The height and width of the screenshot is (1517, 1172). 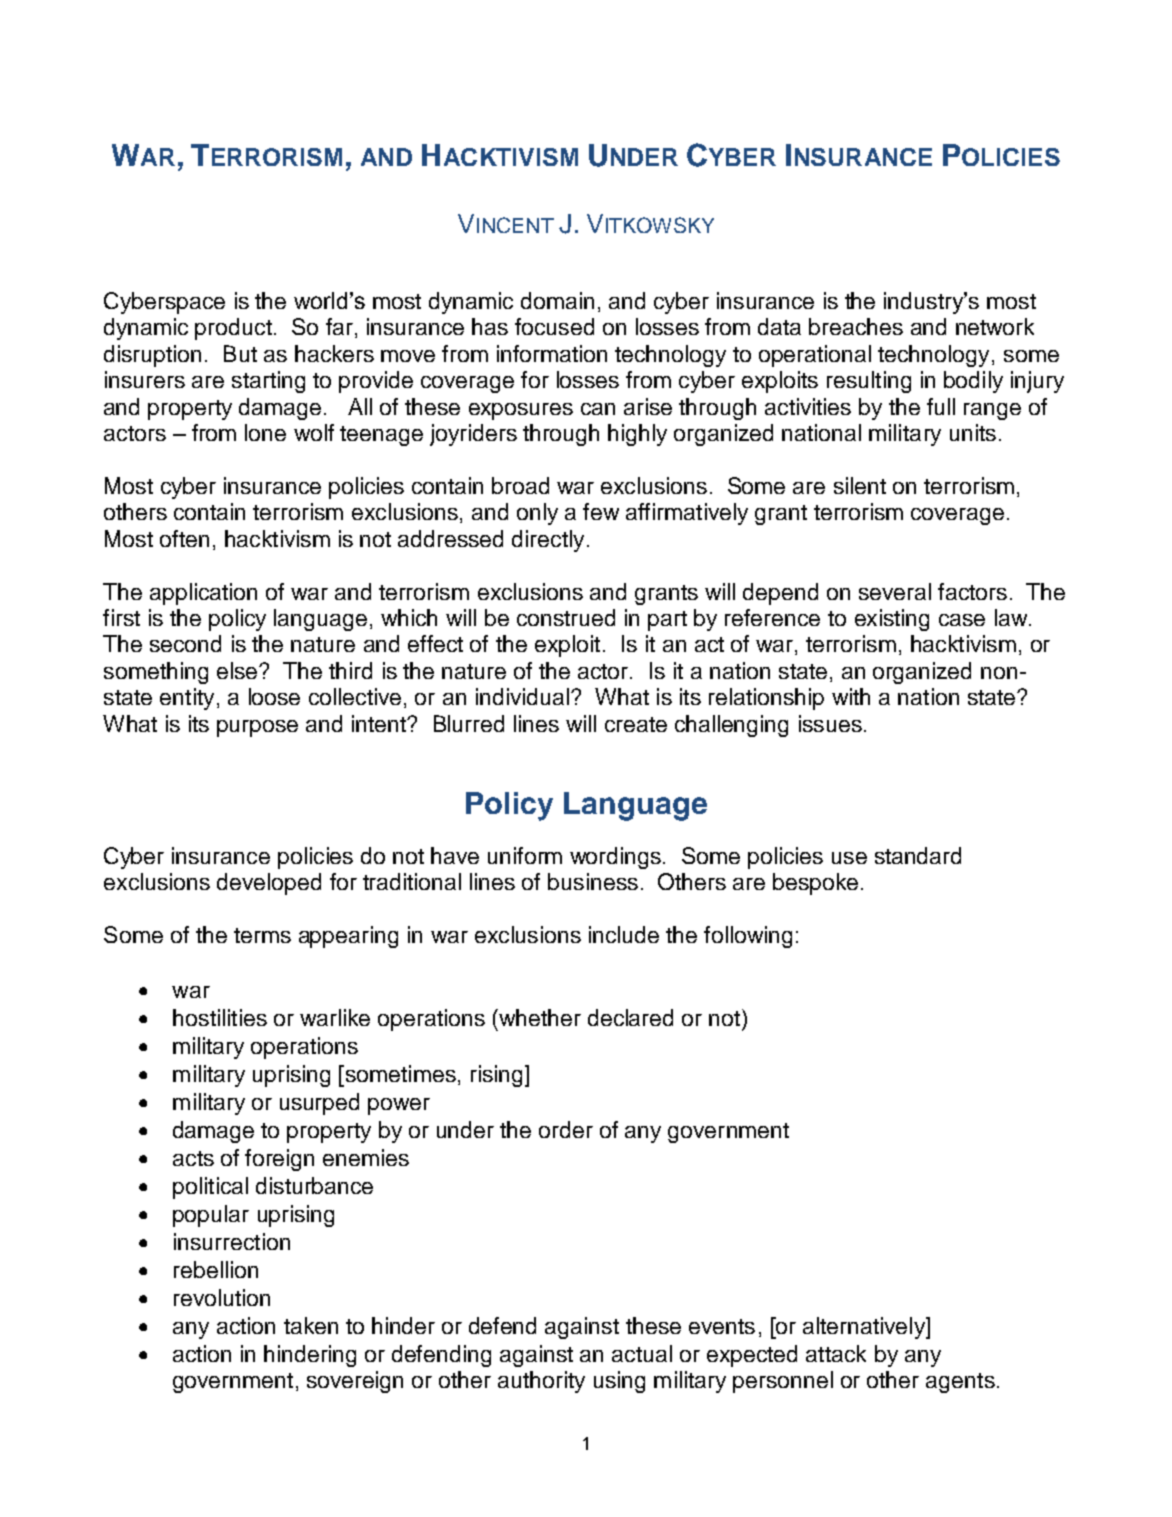 I want to click on product, so click(x=233, y=329).
